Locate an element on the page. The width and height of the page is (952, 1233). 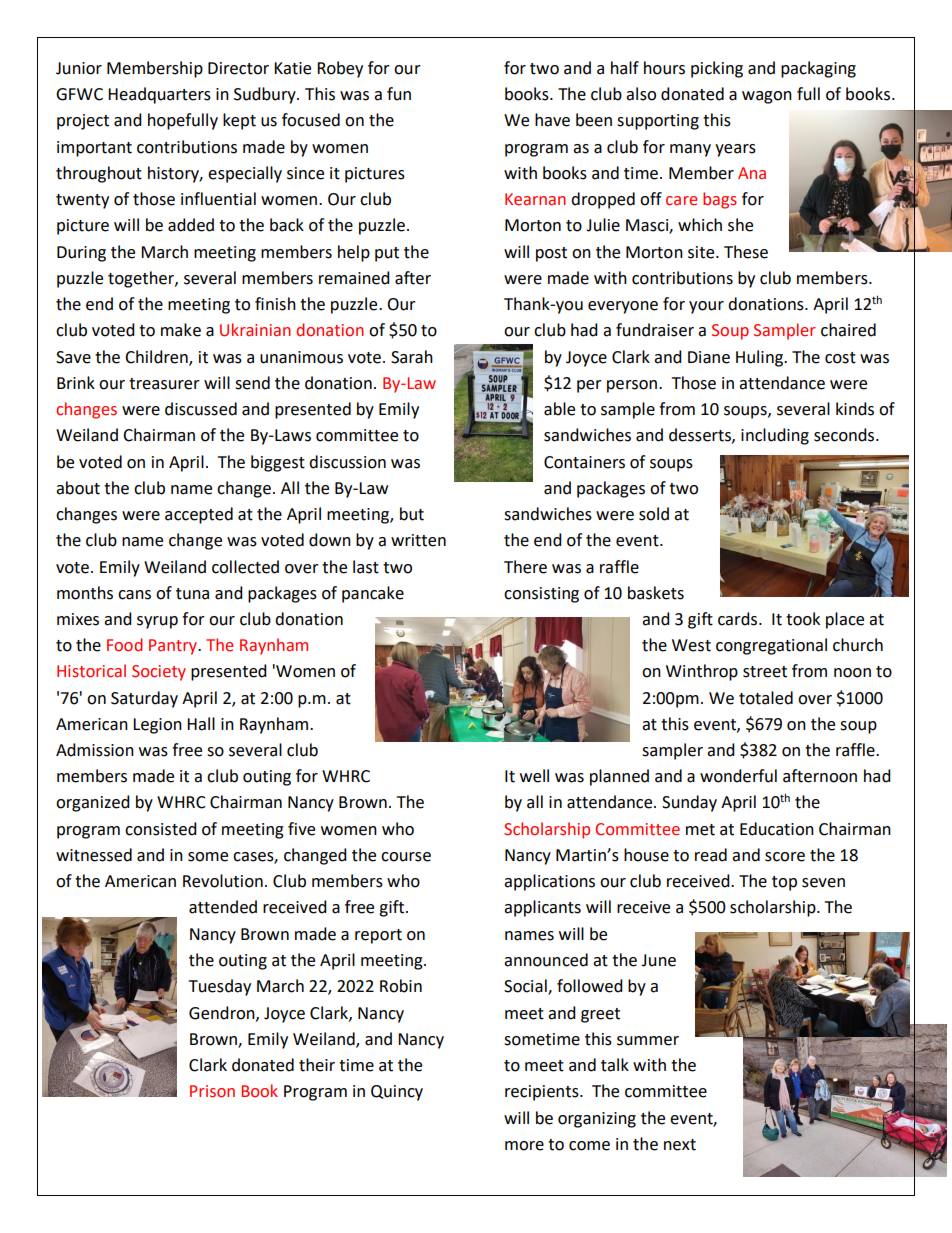
well is located at coordinates (534, 776).
